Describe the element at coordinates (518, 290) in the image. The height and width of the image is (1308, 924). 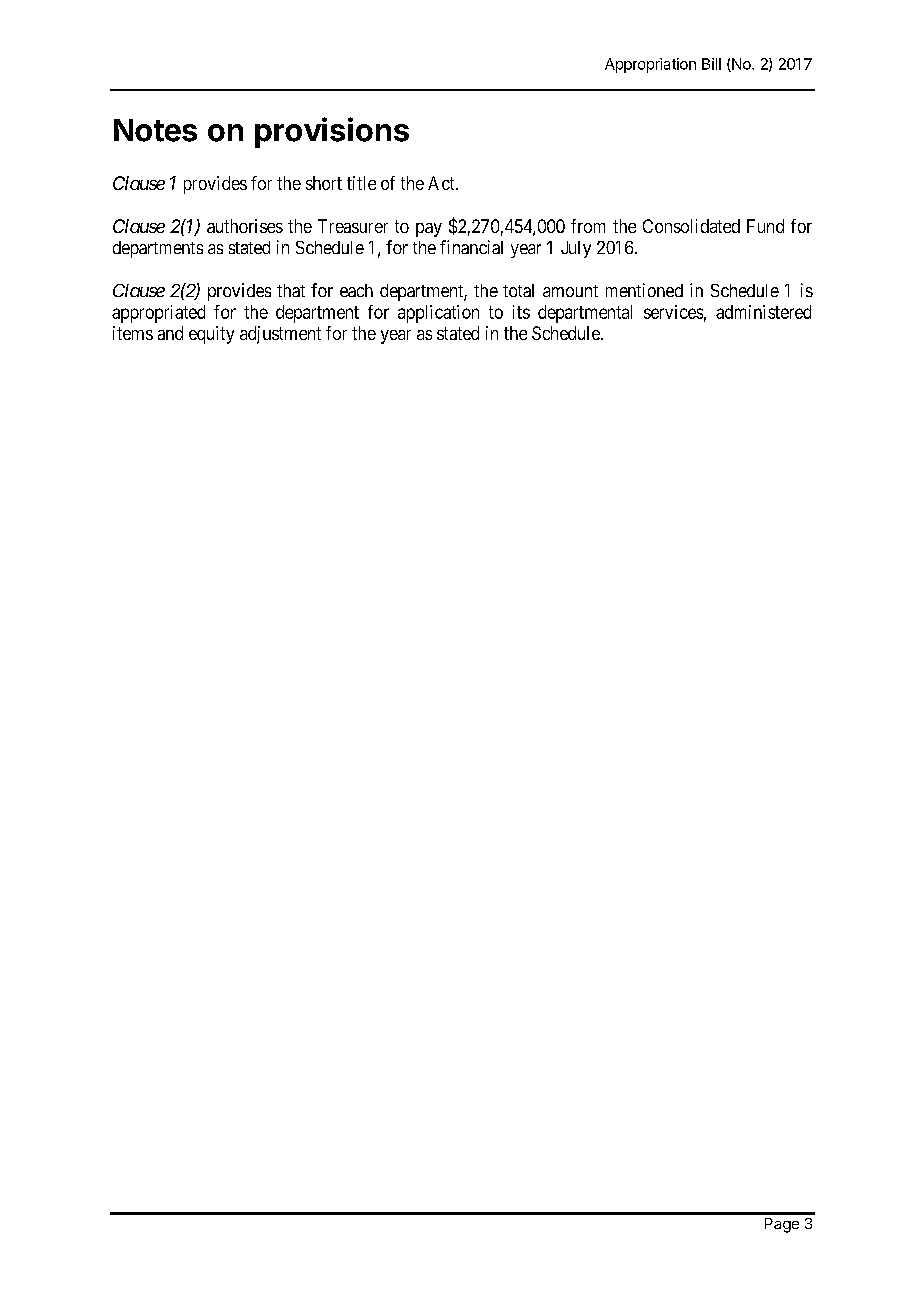
I see `total` at that location.
